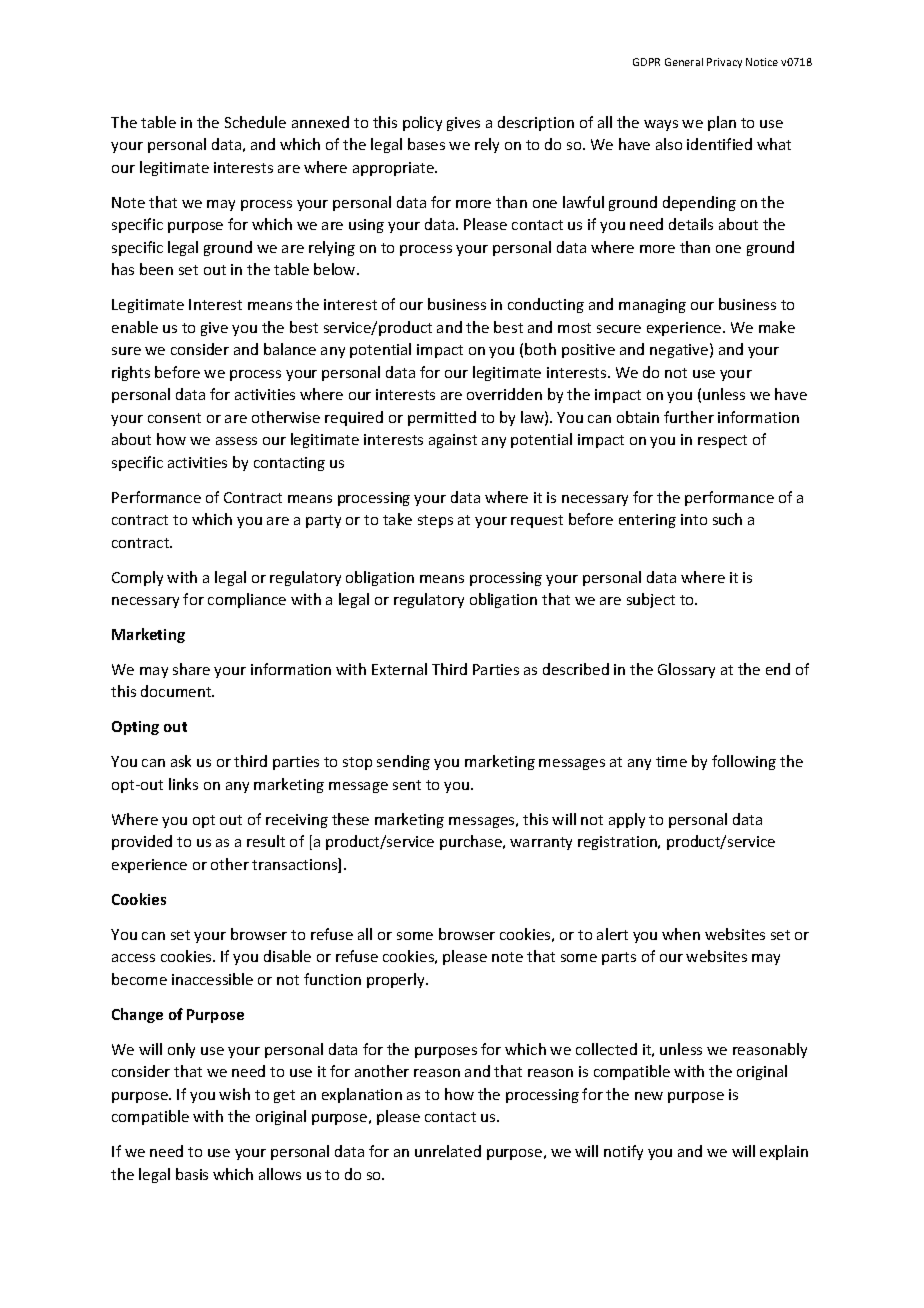 The image size is (924, 1308). Describe the element at coordinates (448, 1151) in the image. I see `unrelated` at that location.
